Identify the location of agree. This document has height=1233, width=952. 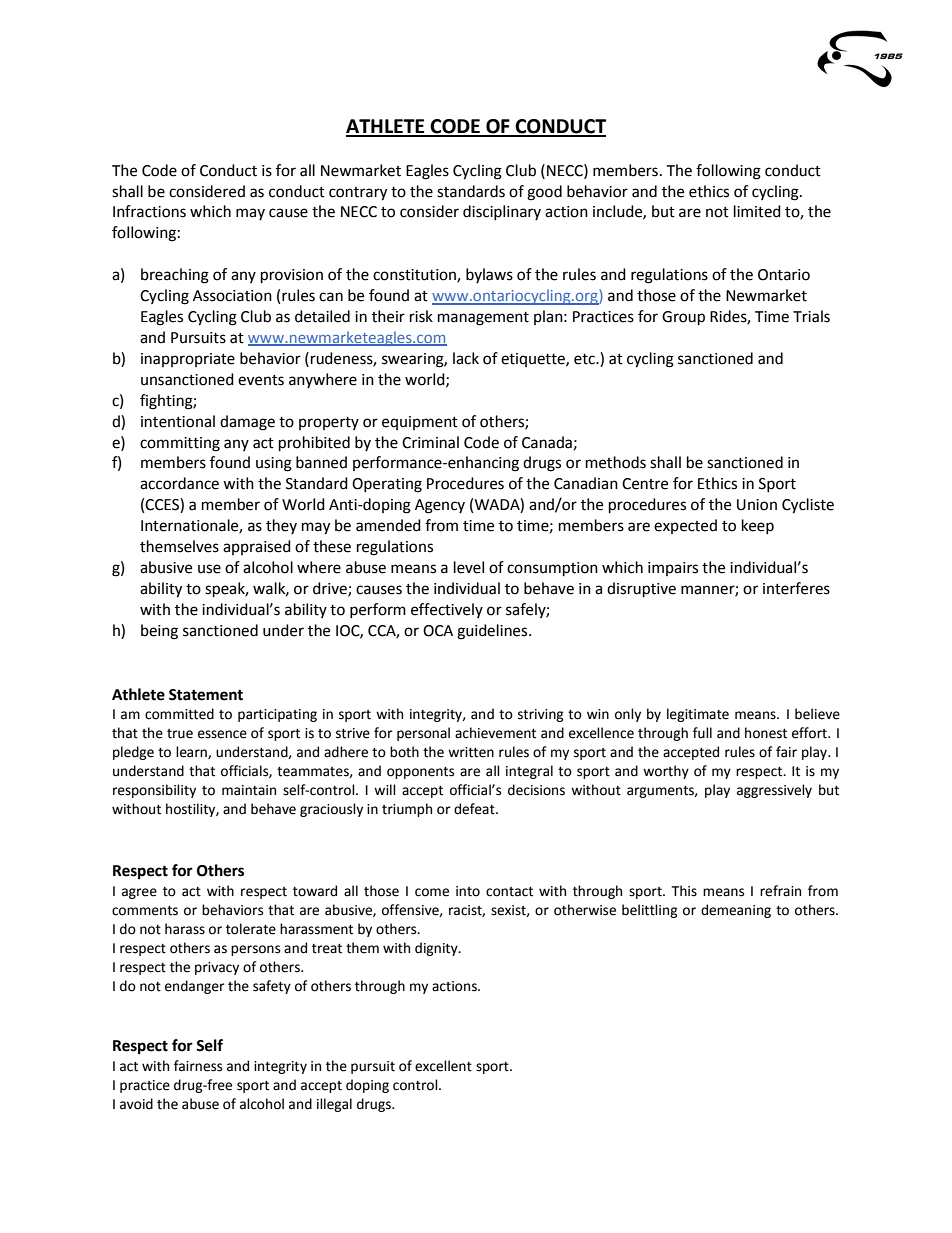
(139, 893).
